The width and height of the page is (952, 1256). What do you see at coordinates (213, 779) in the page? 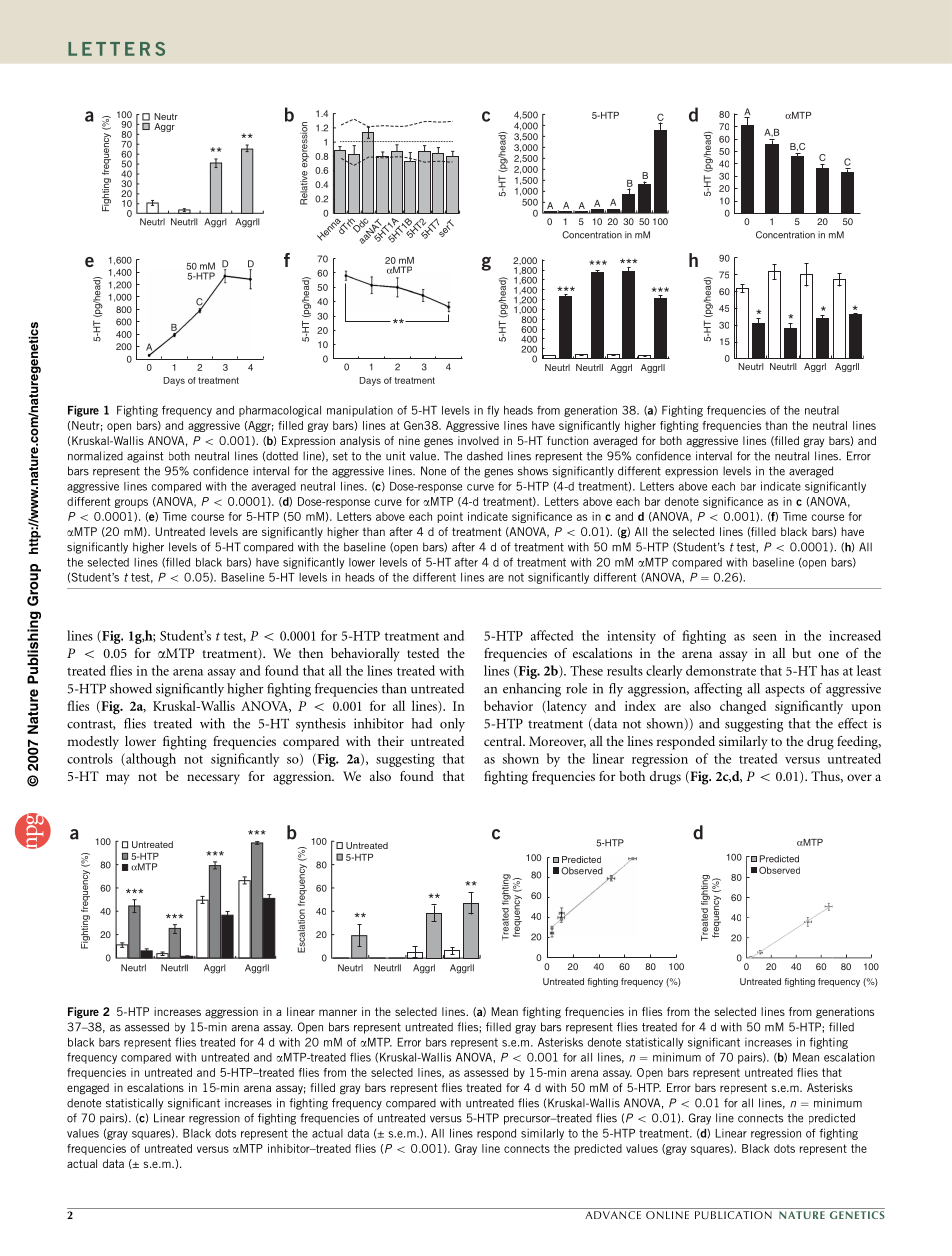
I see `necessary` at bounding box center [213, 779].
